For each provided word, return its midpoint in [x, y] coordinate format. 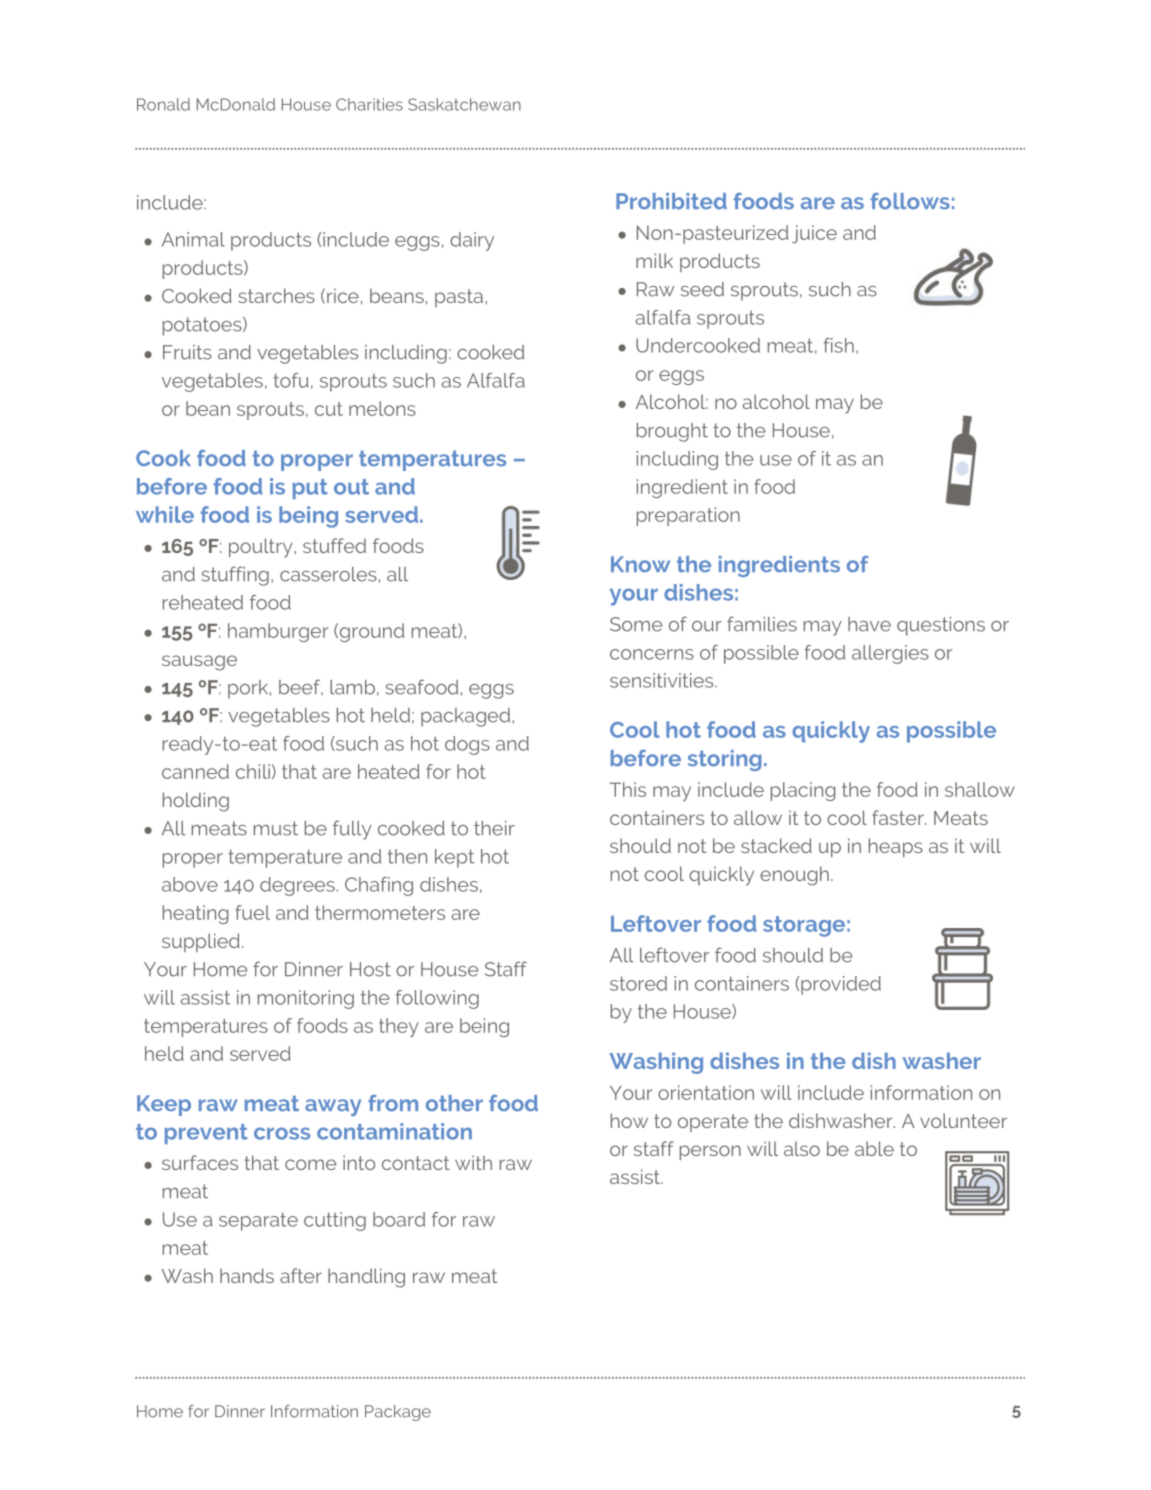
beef [301, 687]
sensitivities [663, 680]
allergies [890, 654]
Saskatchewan [464, 104]
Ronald [163, 104]
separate [258, 1221]
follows [910, 201]
